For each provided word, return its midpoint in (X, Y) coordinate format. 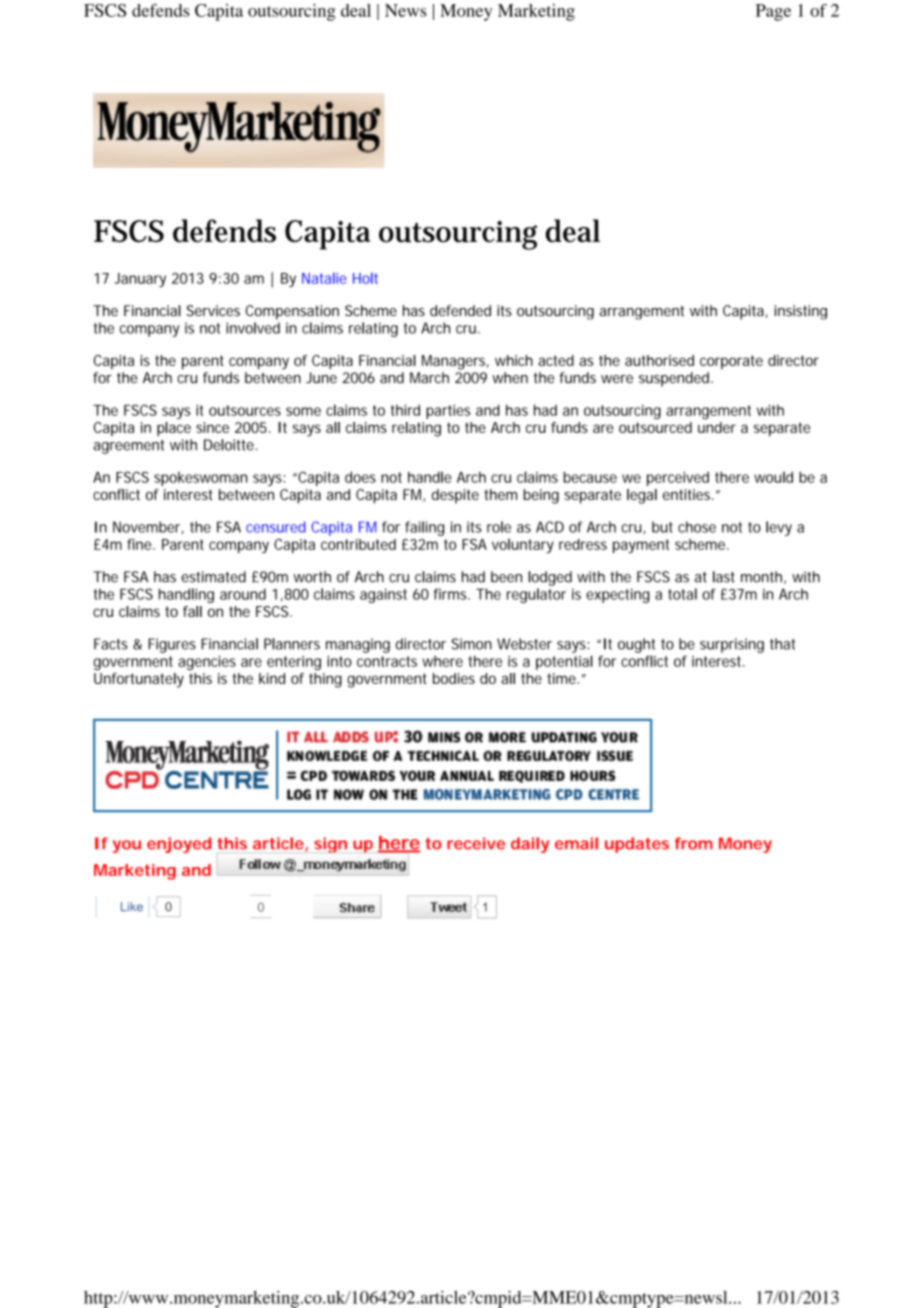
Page (773, 12)
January (140, 280)
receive (476, 843)
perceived (678, 478)
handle (430, 477)
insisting (801, 312)
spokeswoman (200, 479)
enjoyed (179, 845)
